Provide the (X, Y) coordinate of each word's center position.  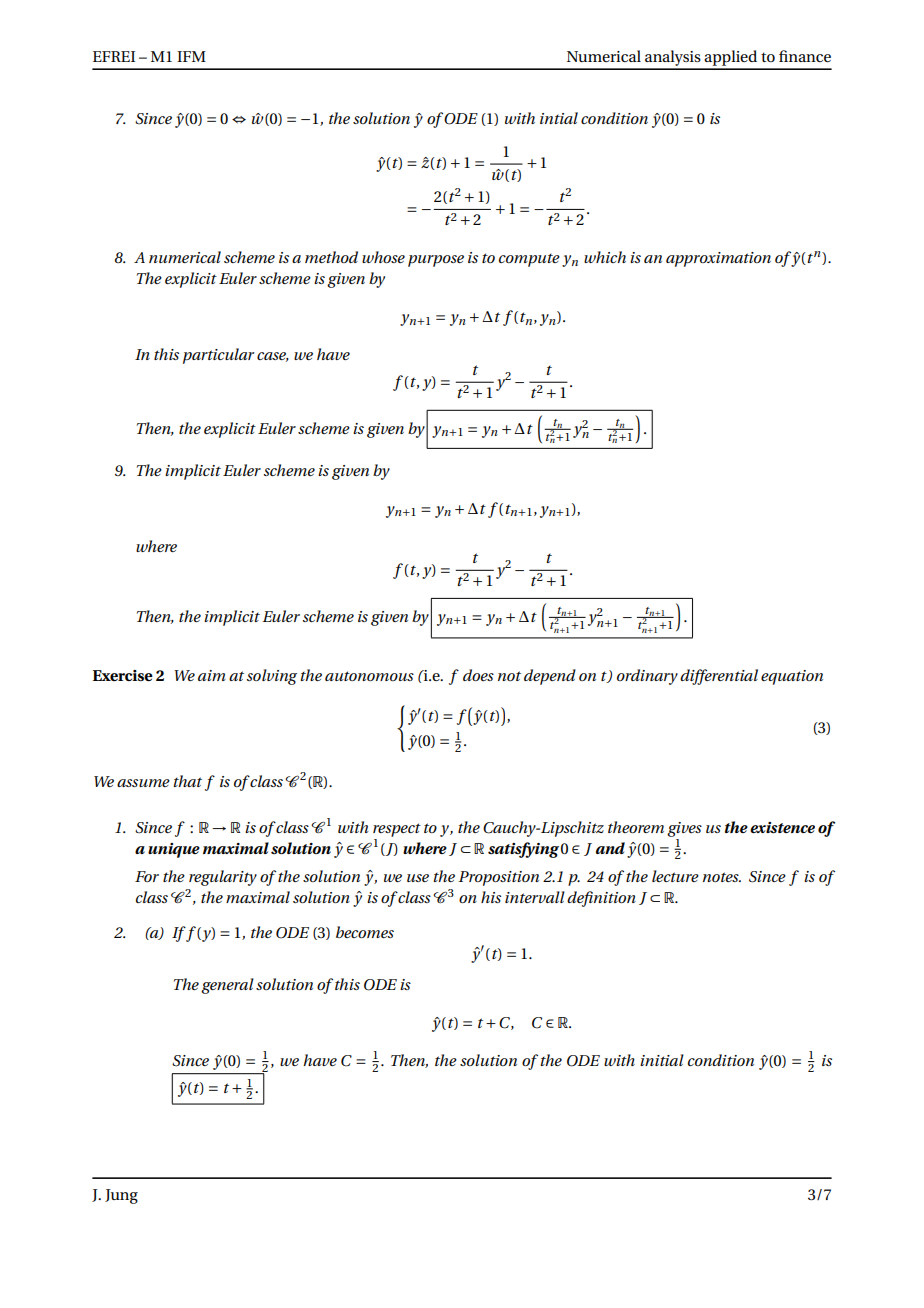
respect (397, 830)
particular (218, 356)
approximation (718, 259)
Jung (121, 1196)
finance (805, 56)
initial (662, 1060)
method (331, 257)
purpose (436, 261)
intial (559, 118)
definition (601, 899)
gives (684, 829)
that (187, 781)
